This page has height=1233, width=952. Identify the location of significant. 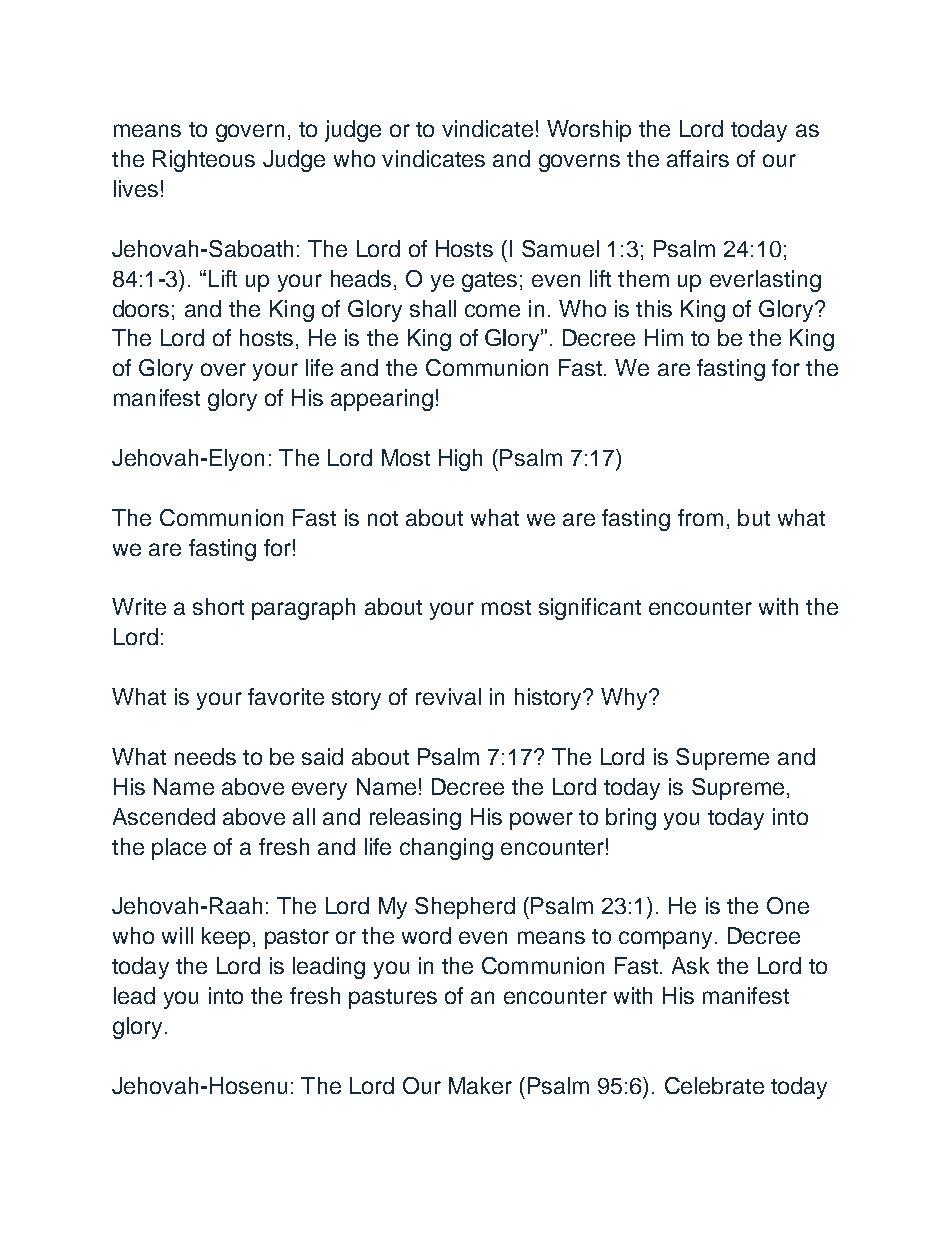
(590, 609).
